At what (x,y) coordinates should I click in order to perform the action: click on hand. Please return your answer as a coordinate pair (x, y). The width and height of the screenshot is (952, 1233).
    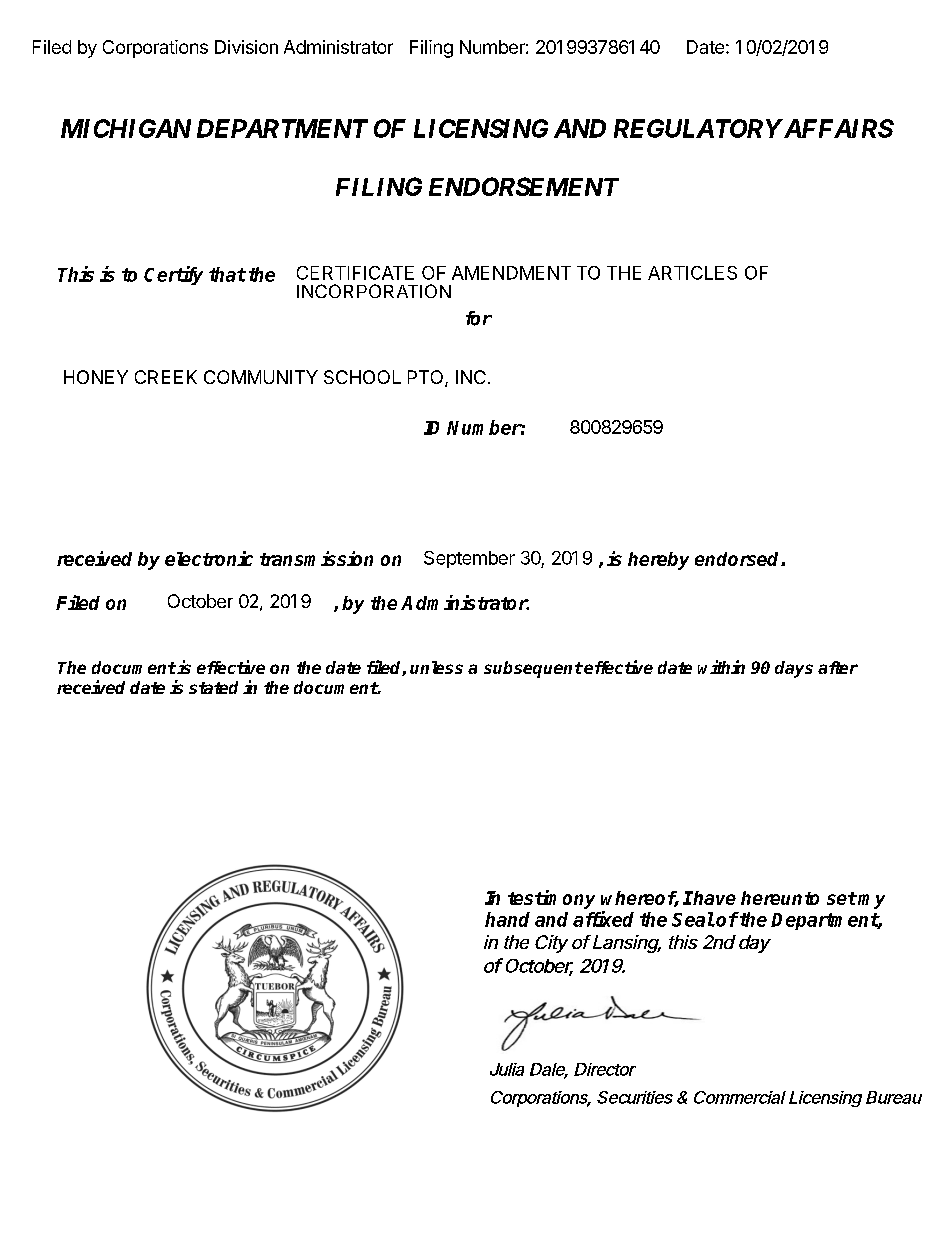
    Looking at the image, I should click on (507, 919).
